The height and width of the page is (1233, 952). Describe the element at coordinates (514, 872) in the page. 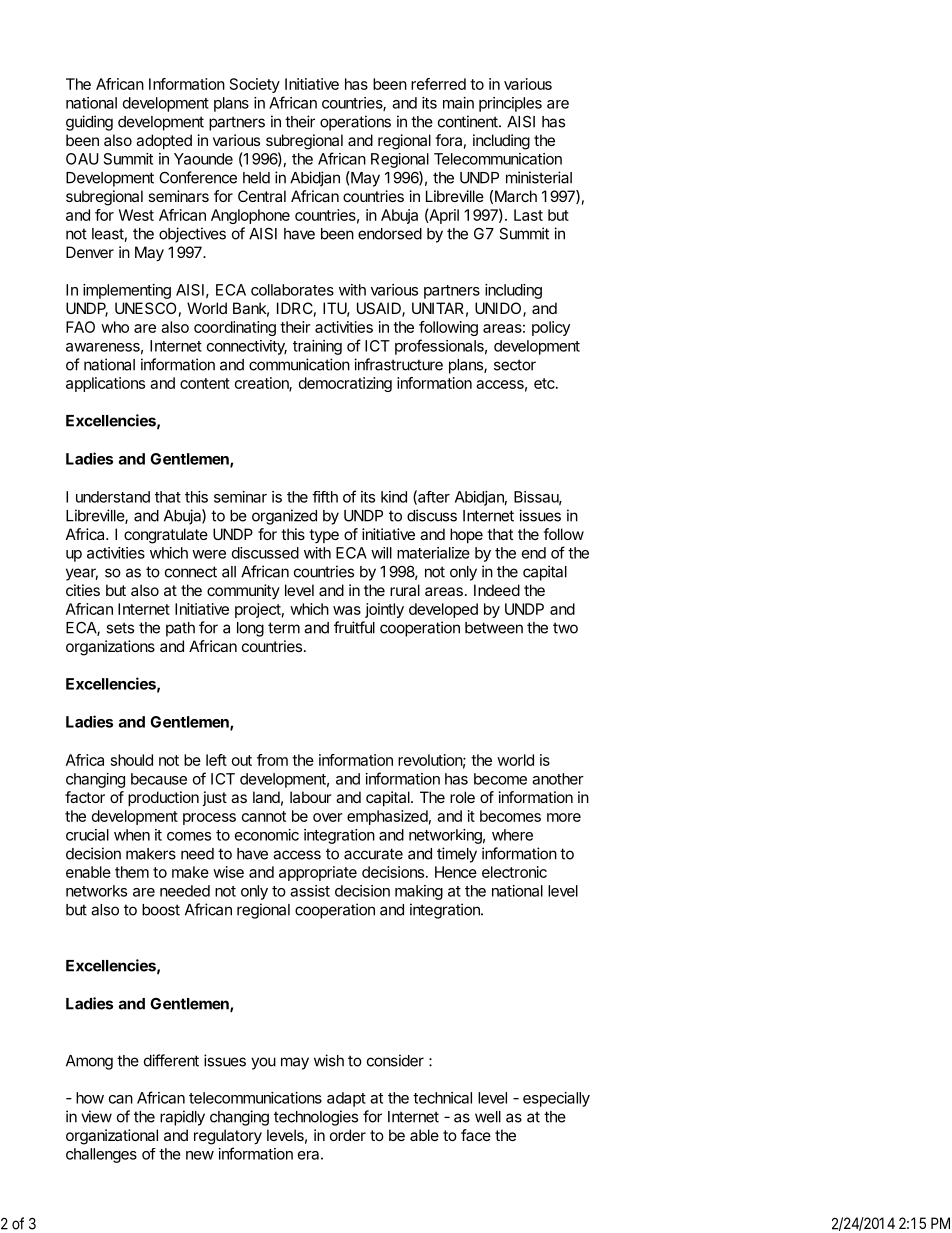

I see `electronic` at that location.
